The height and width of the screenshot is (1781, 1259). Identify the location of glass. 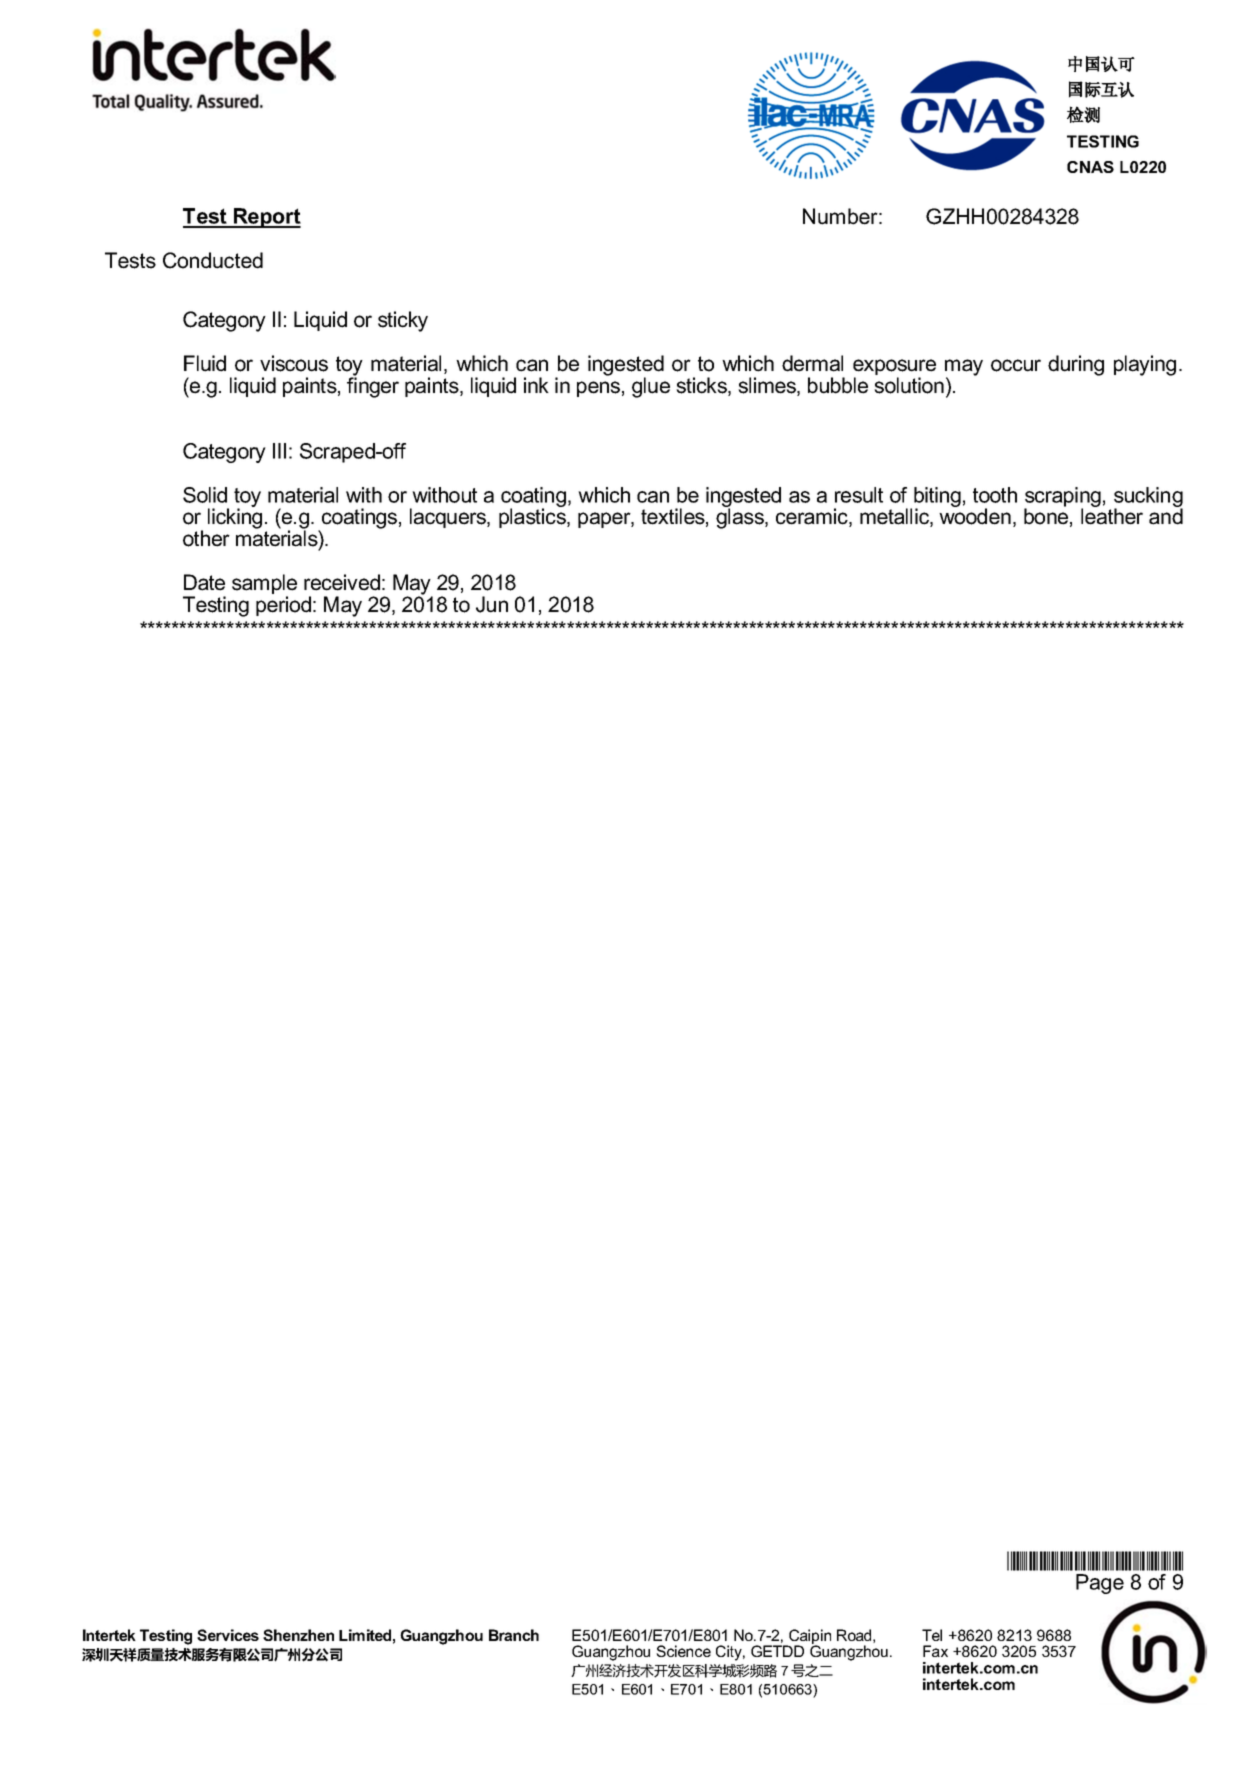
(741, 518).
